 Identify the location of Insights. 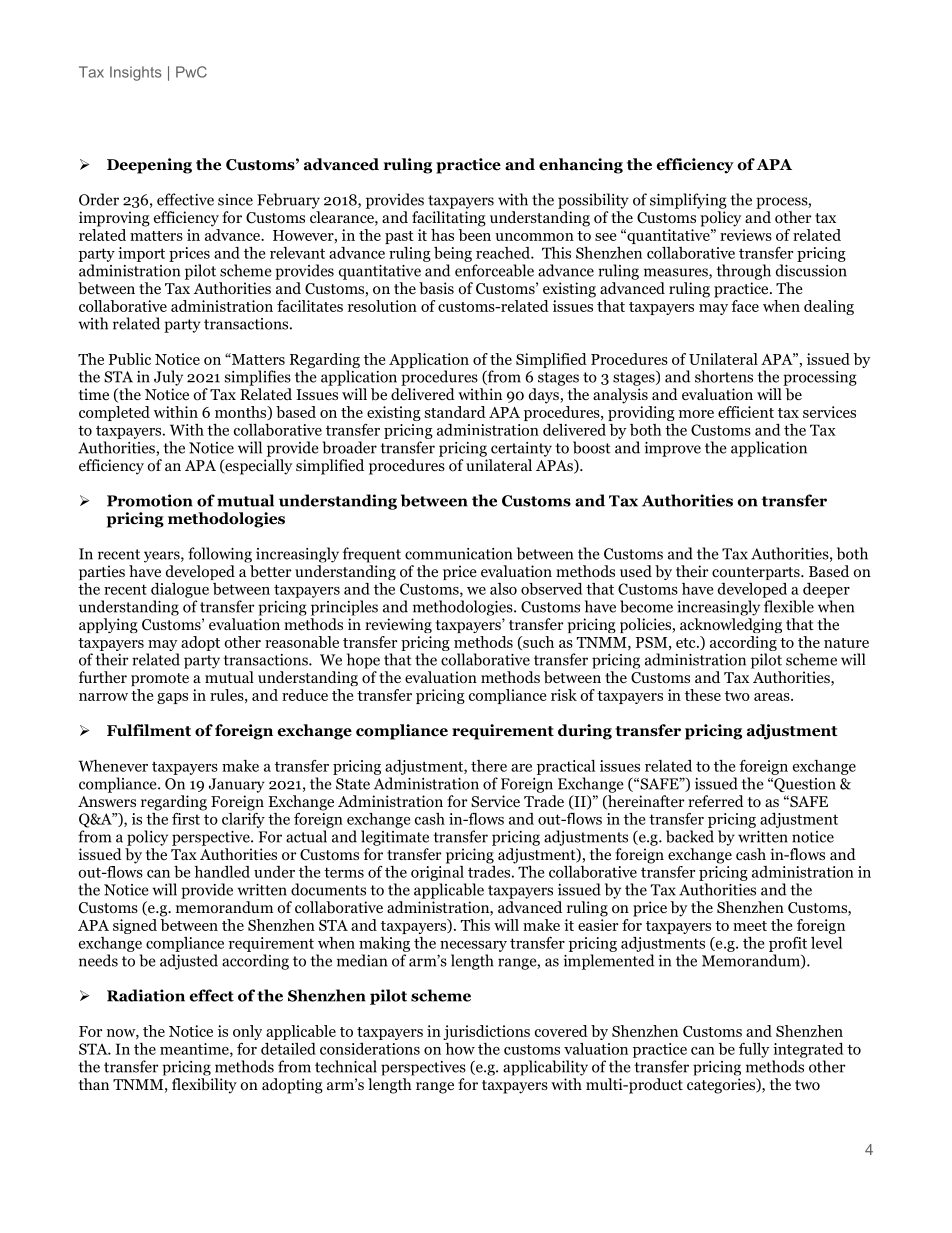
(136, 73).
